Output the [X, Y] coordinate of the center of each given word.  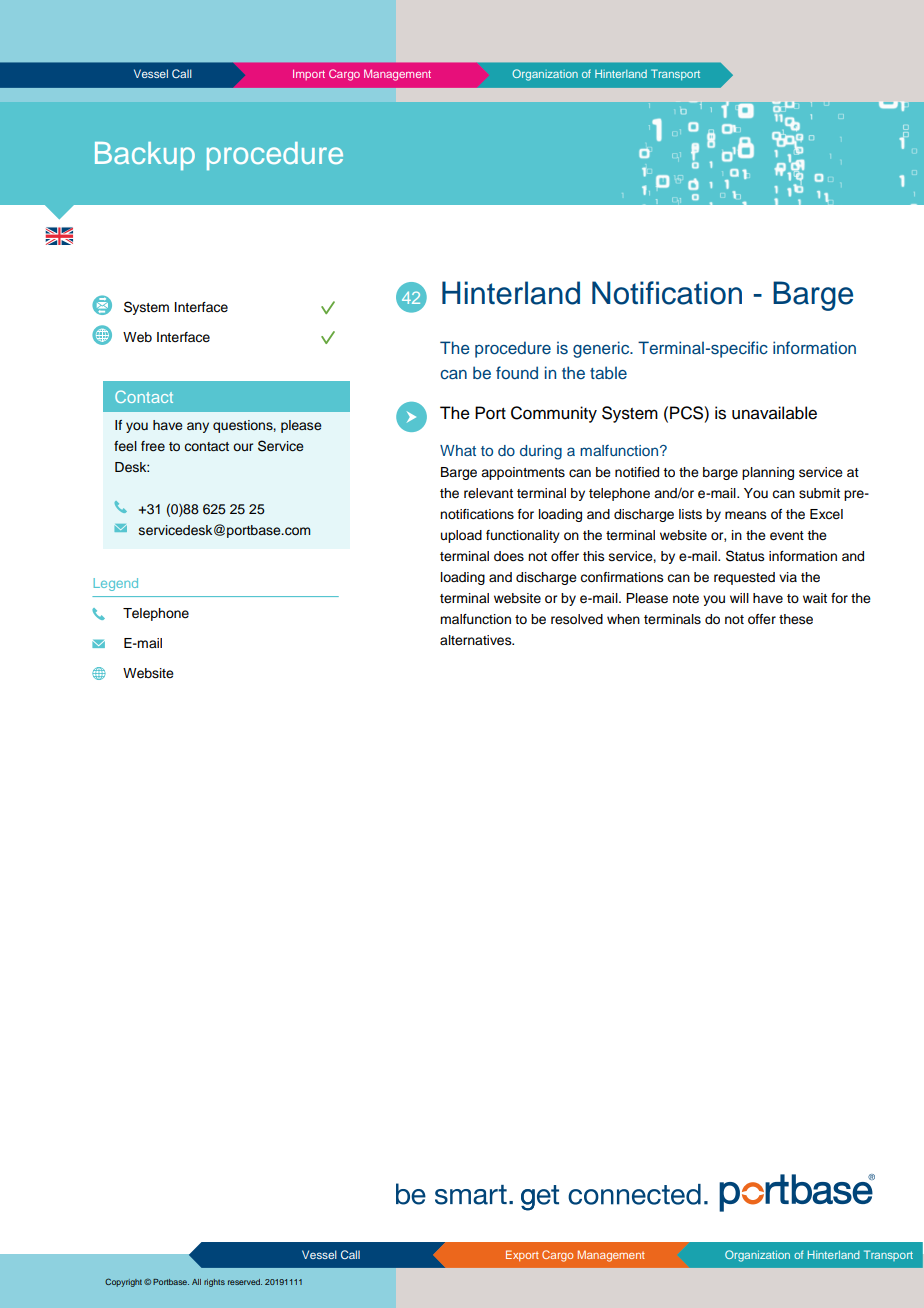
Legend [116, 584]
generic [602, 349]
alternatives [477, 640]
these [796, 619]
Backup [145, 156]
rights [214, 1283]
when [623, 619]
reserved [245, 1282]
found [517, 372]
